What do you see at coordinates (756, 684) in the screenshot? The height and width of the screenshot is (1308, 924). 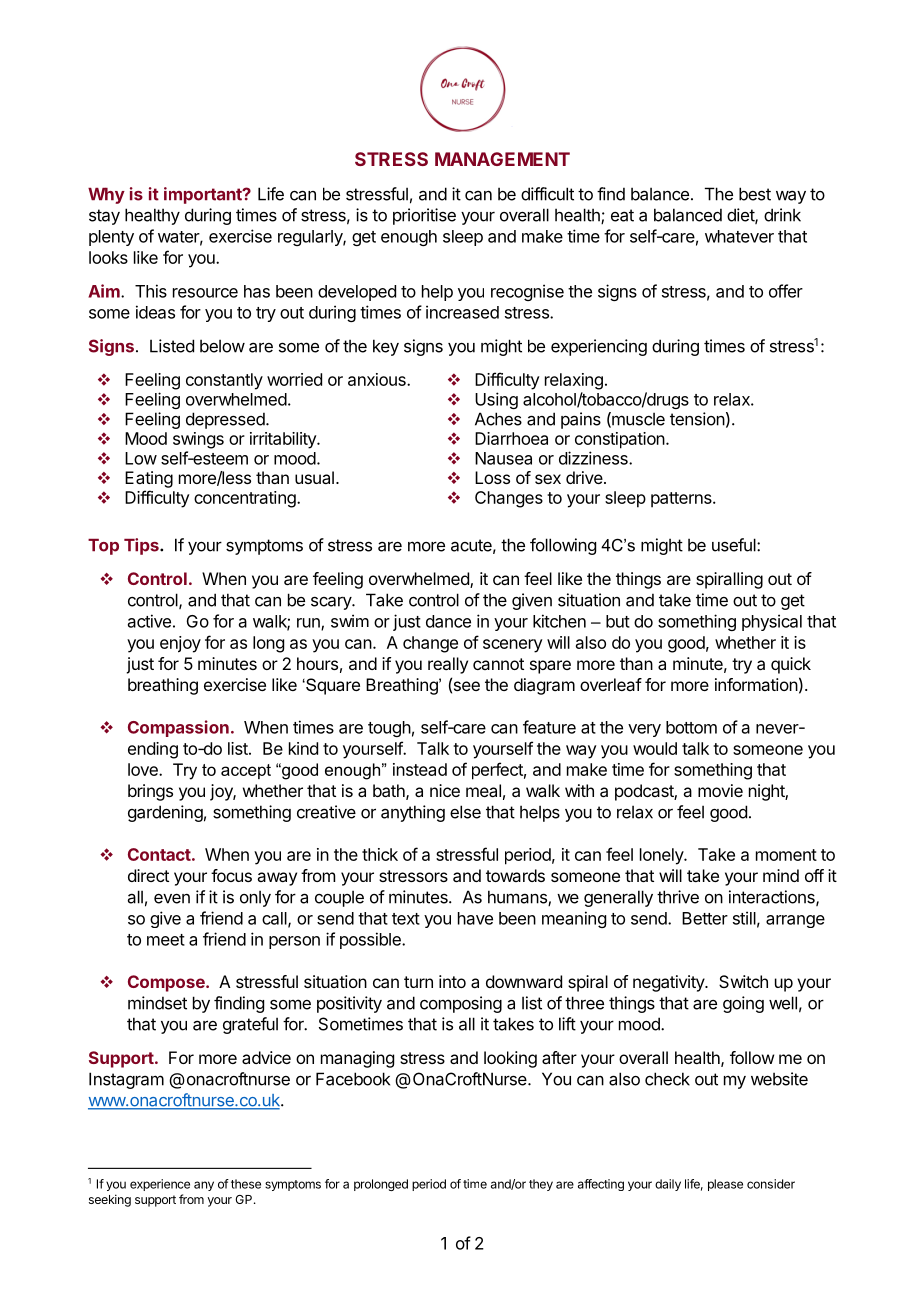 I see `information` at bounding box center [756, 684].
